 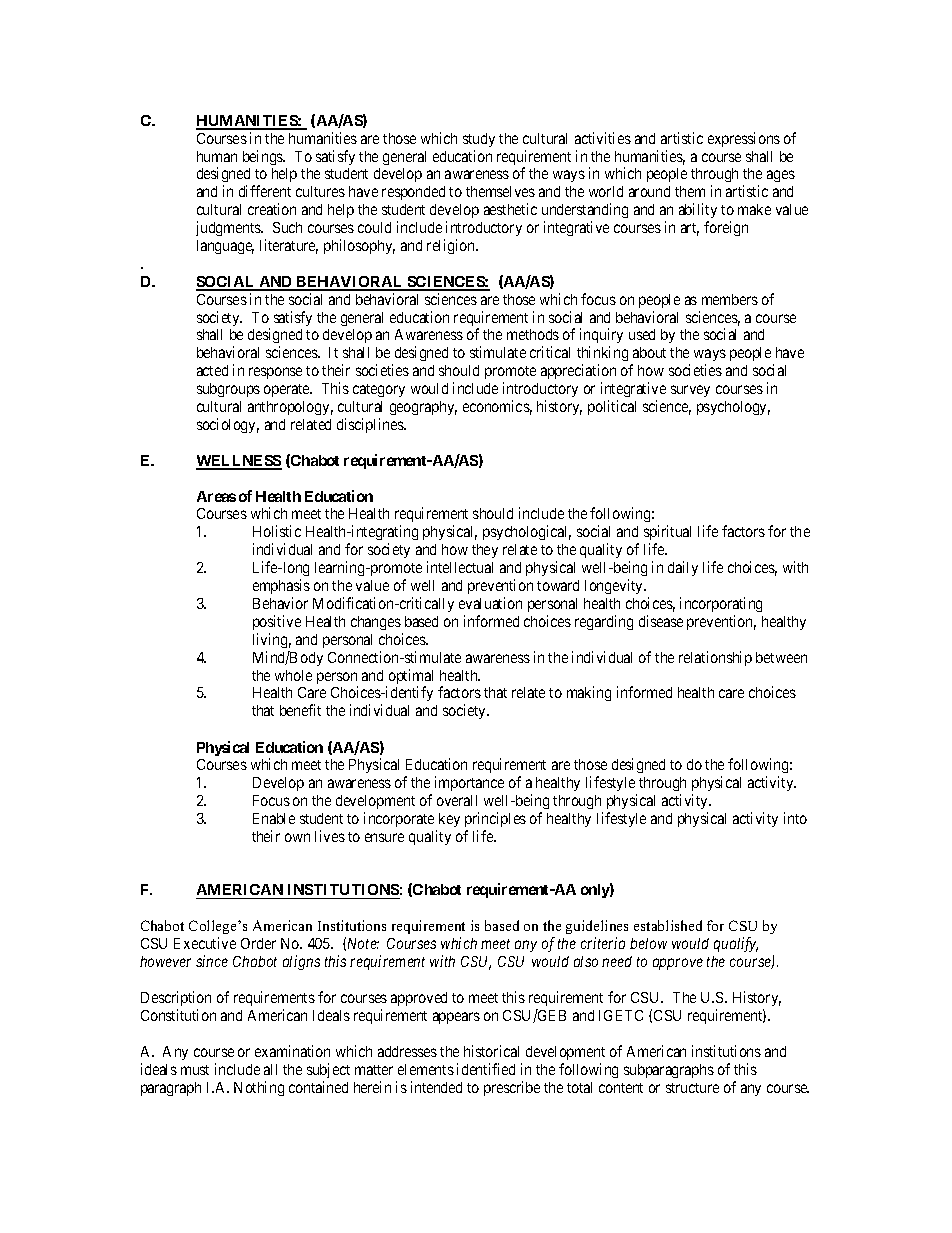 I want to click on into, so click(x=795, y=818).
